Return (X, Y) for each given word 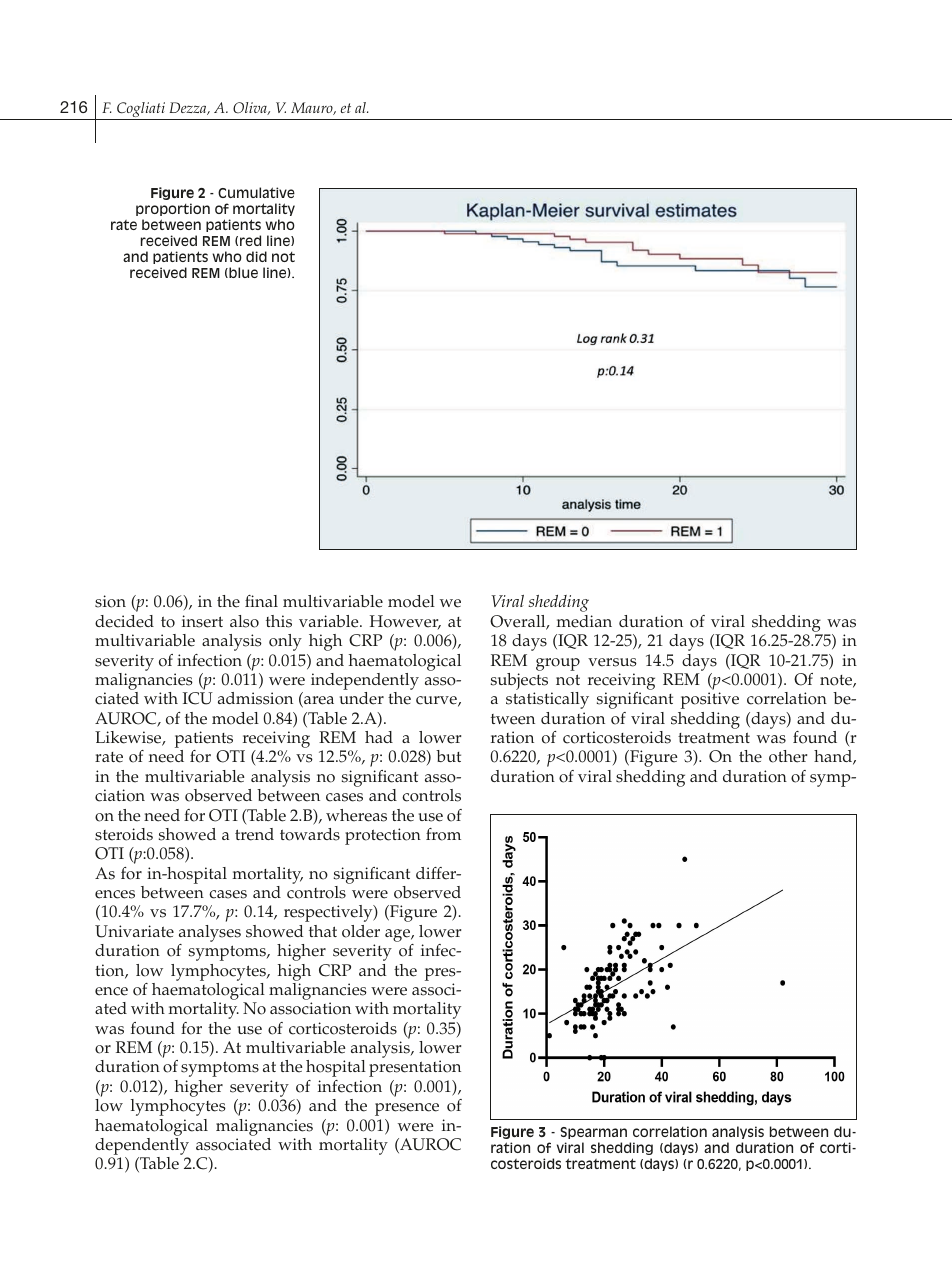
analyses (210, 935)
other (788, 756)
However (405, 622)
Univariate (134, 931)
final (261, 601)
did (256, 256)
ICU (198, 698)
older (361, 931)
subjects (519, 683)
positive (710, 700)
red (250, 240)
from (443, 834)
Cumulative (256, 192)
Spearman (593, 1133)
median (584, 621)
